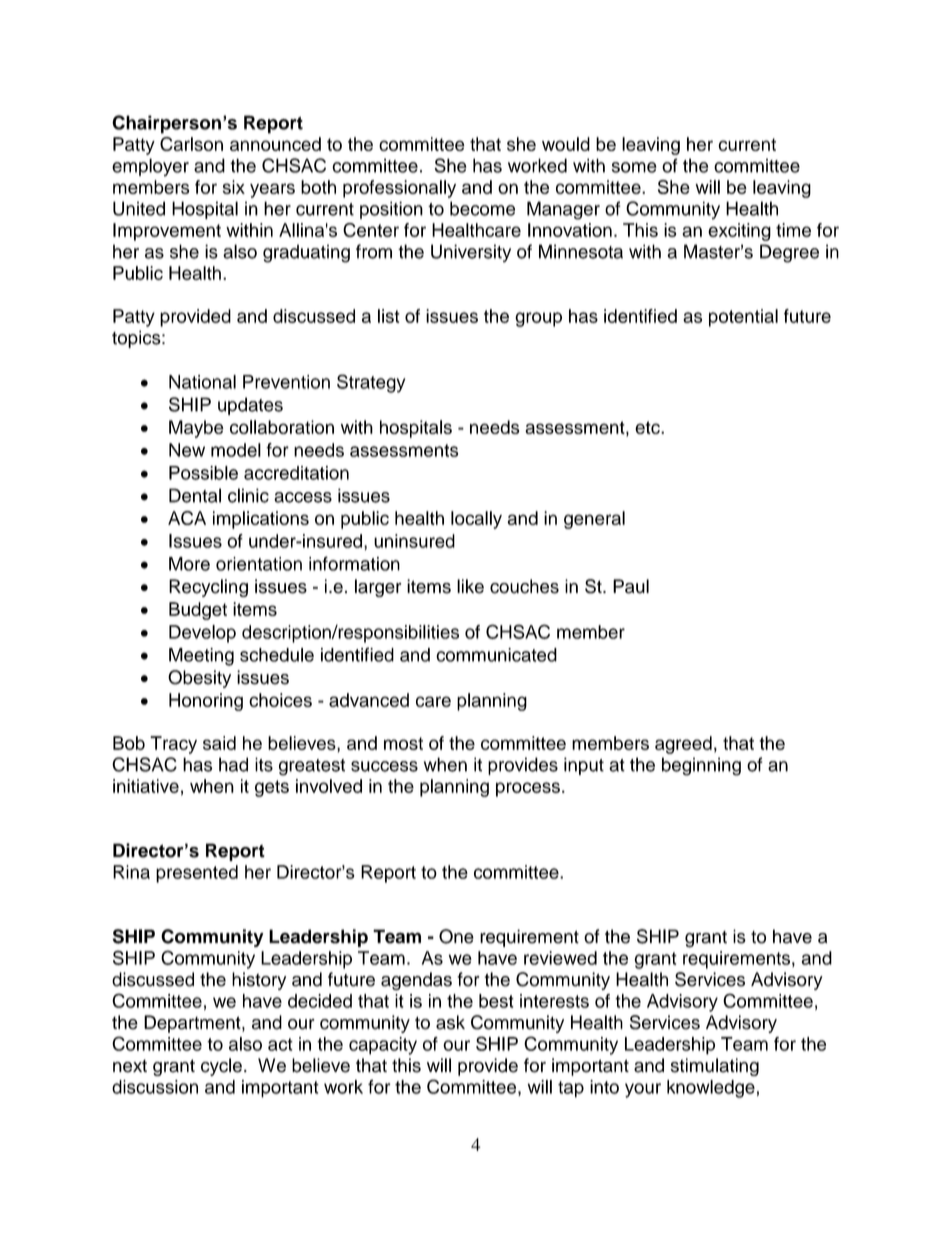 The width and height of the image is (952, 1233). What do you see at coordinates (234, 187) in the image?
I see `six` at bounding box center [234, 187].
